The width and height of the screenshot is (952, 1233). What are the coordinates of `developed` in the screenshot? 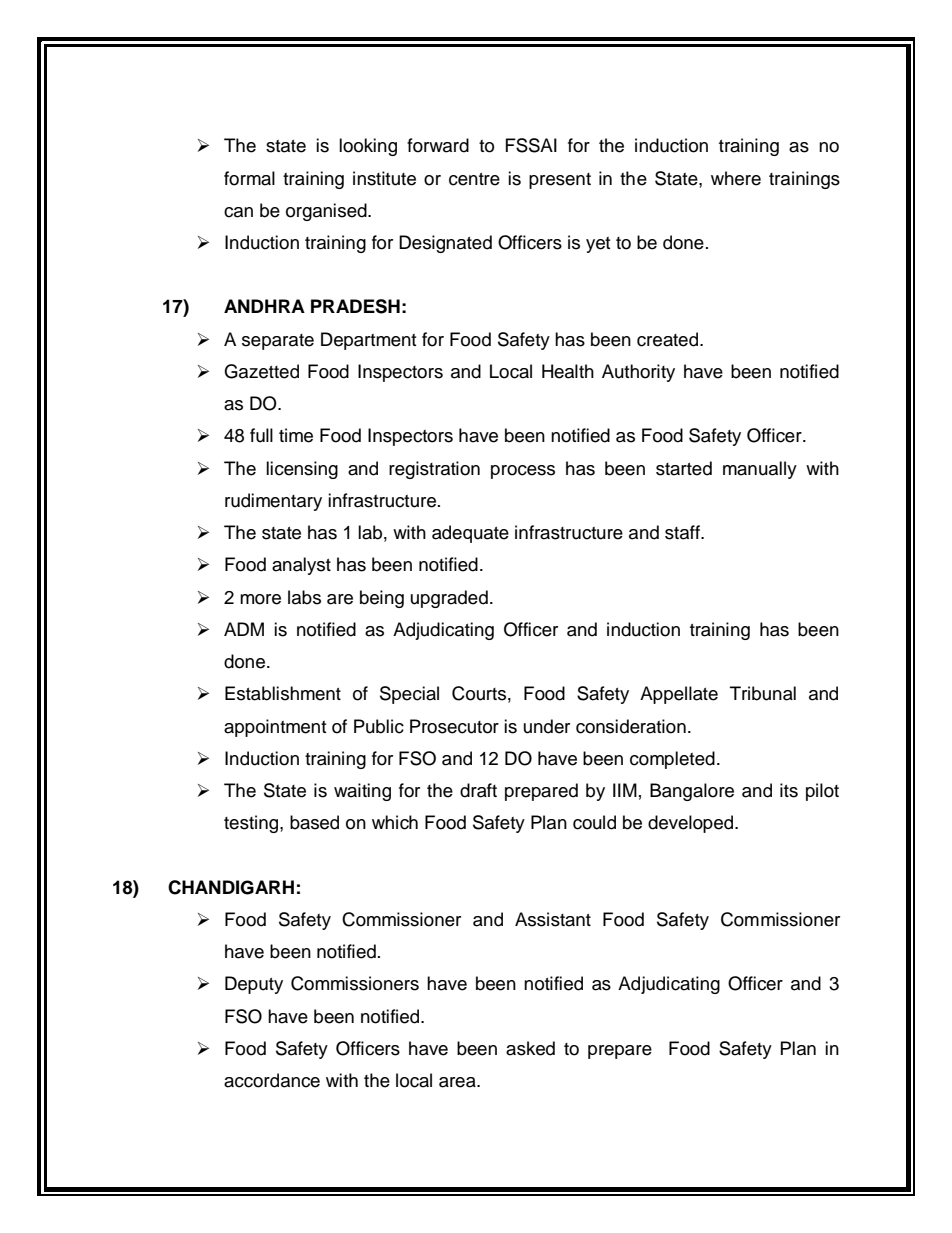 It's located at (692, 824).
